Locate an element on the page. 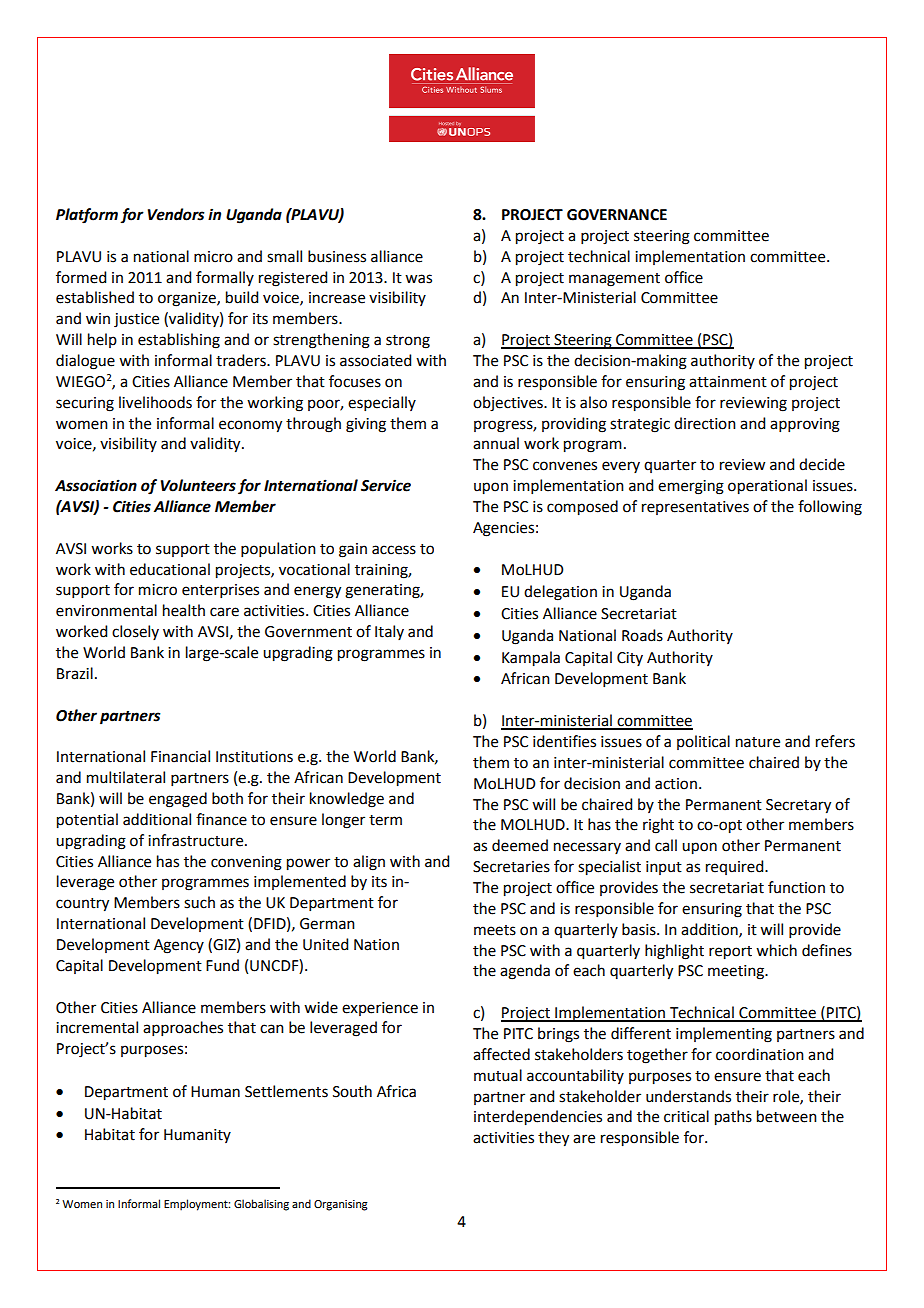  term is located at coordinates (385, 820).
